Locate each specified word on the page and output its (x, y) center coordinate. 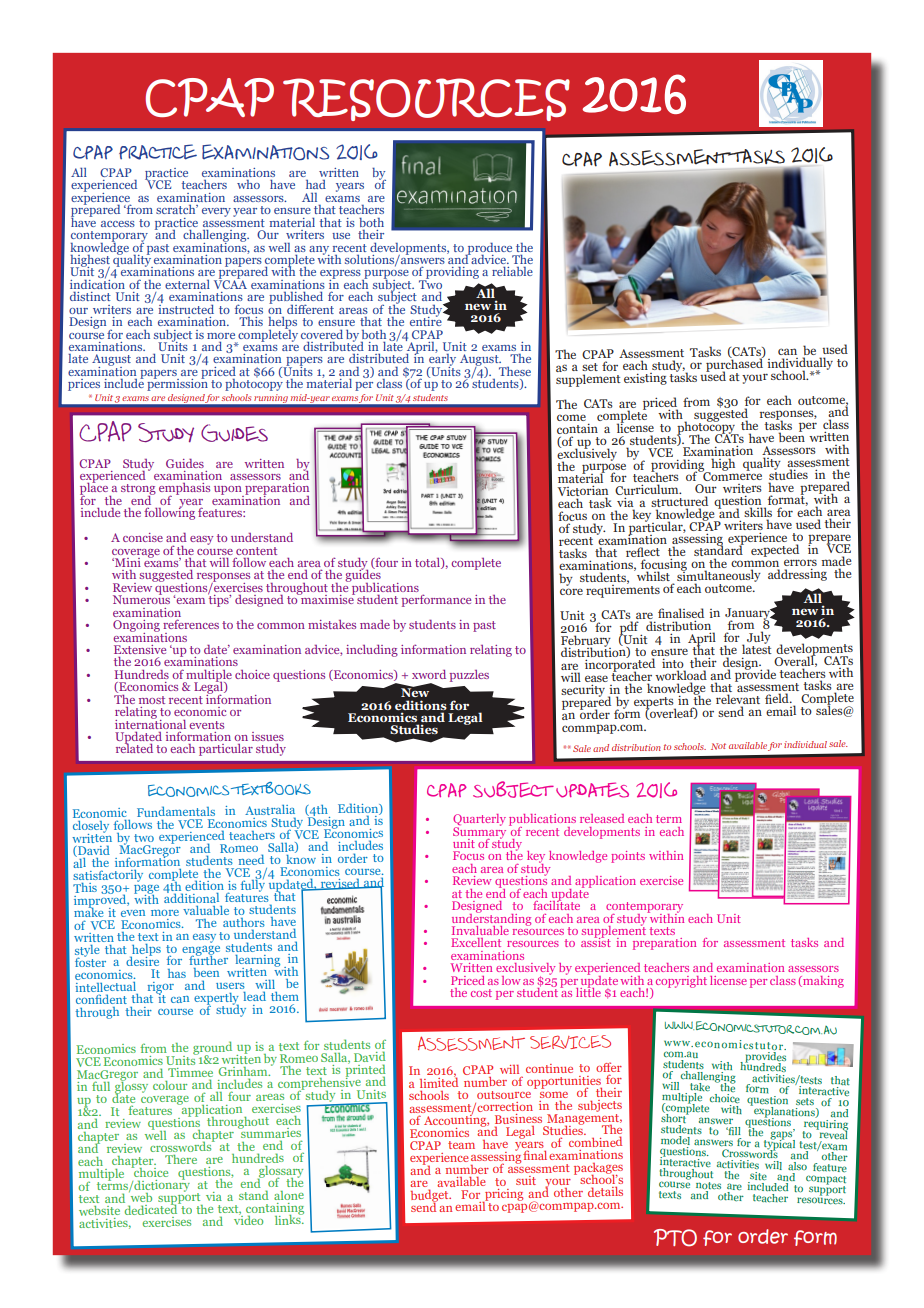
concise (143, 537)
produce (490, 249)
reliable (512, 271)
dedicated (151, 1208)
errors (800, 564)
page (146, 891)
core (571, 591)
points (628, 857)
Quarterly (479, 821)
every (216, 212)
